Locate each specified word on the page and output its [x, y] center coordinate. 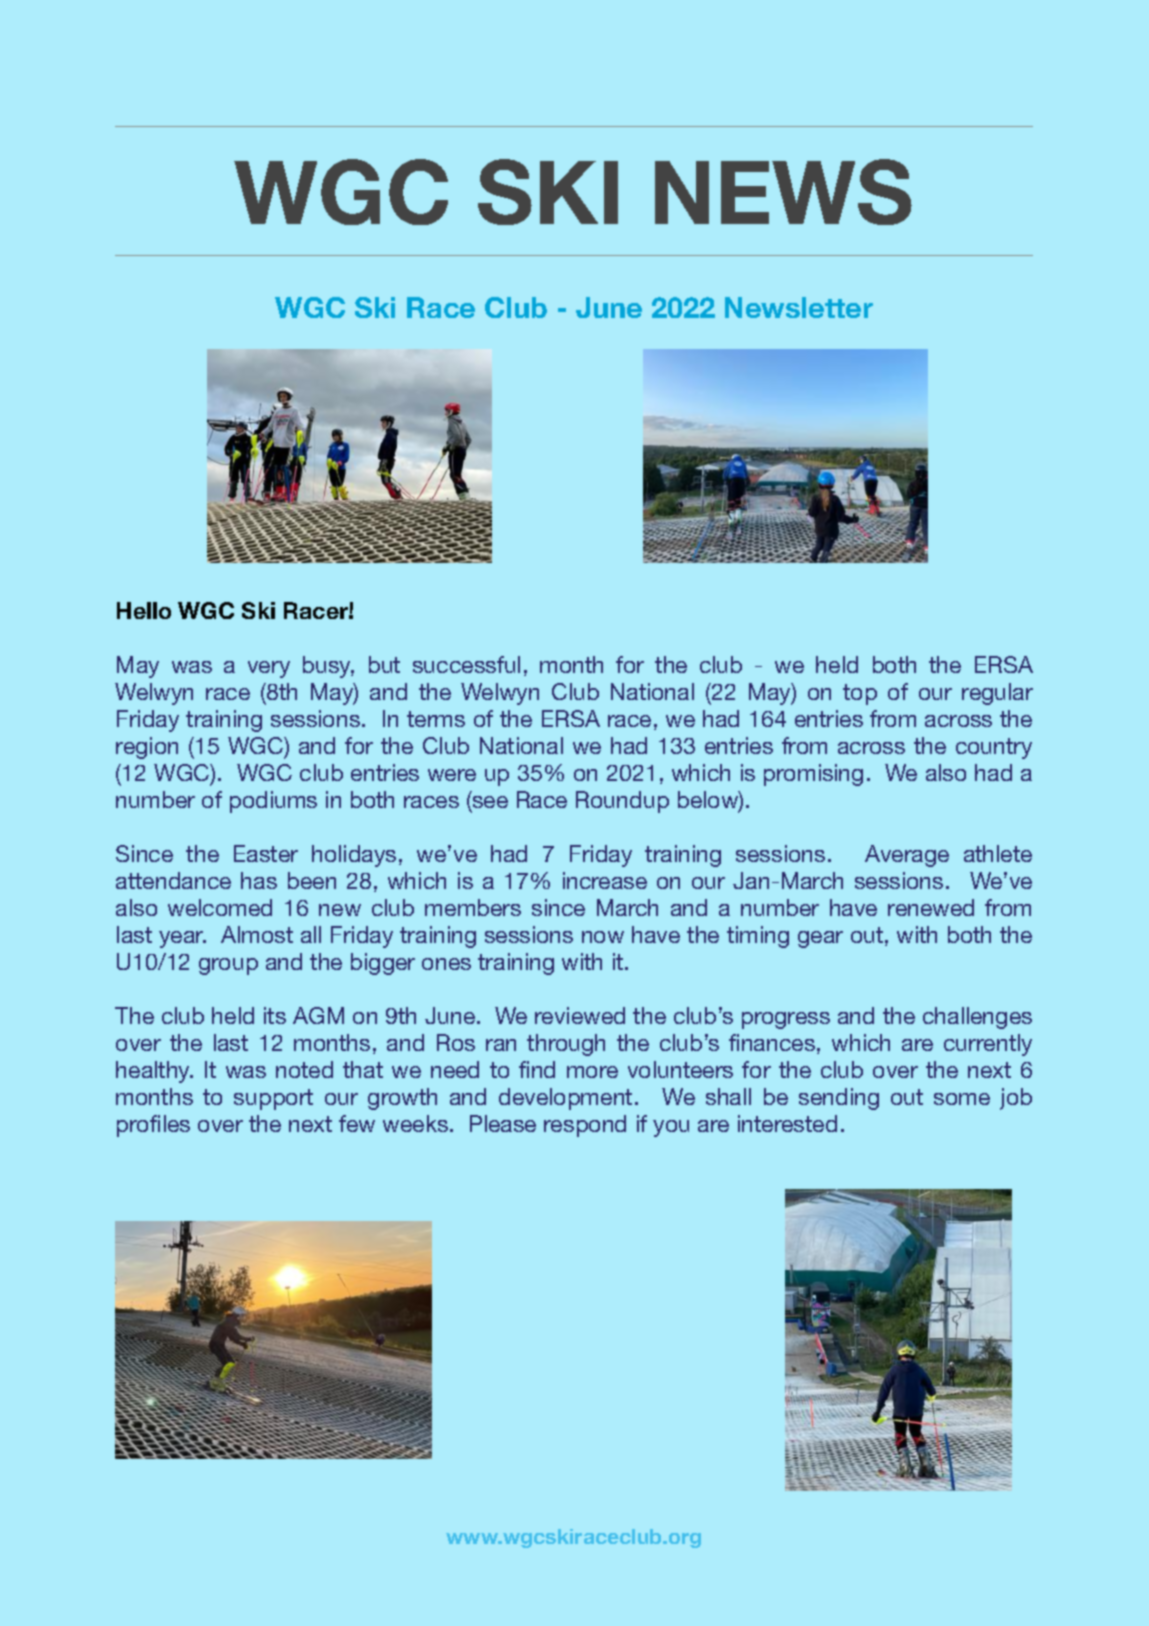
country [994, 748]
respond [585, 1126]
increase [605, 880]
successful [466, 664]
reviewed [580, 1015]
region [147, 748]
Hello [144, 610]
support [273, 1099]
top [860, 694]
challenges [977, 1018]
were [452, 775]
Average [907, 856]
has [259, 880]
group [228, 966]
